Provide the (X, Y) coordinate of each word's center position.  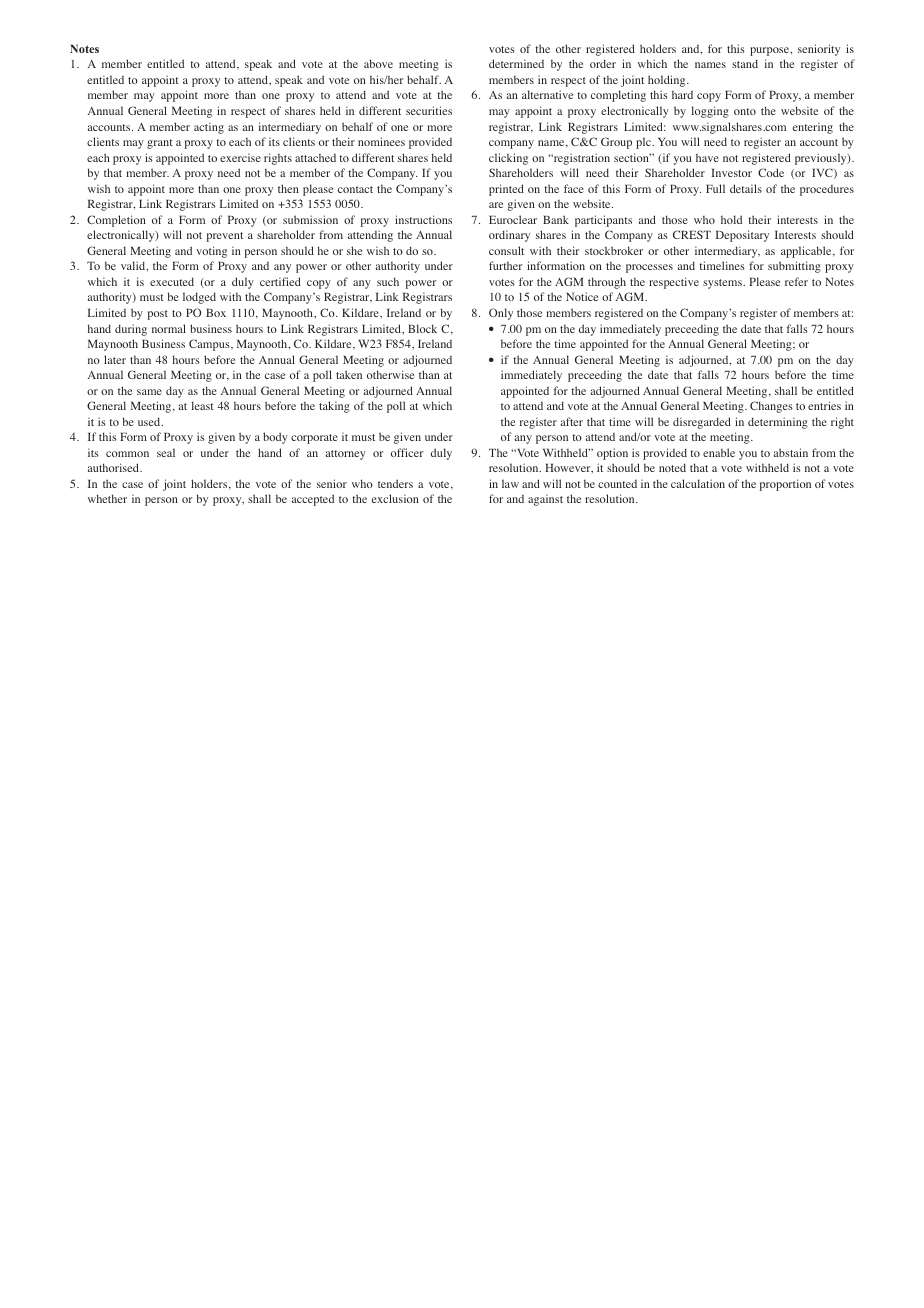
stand (745, 63)
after (572, 421)
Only (501, 314)
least (203, 405)
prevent (225, 237)
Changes (771, 407)
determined (516, 63)
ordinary (509, 236)
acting (209, 128)
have (707, 158)
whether (107, 498)
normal (169, 328)
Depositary (742, 236)
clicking (508, 159)
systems (723, 284)
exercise (240, 157)
